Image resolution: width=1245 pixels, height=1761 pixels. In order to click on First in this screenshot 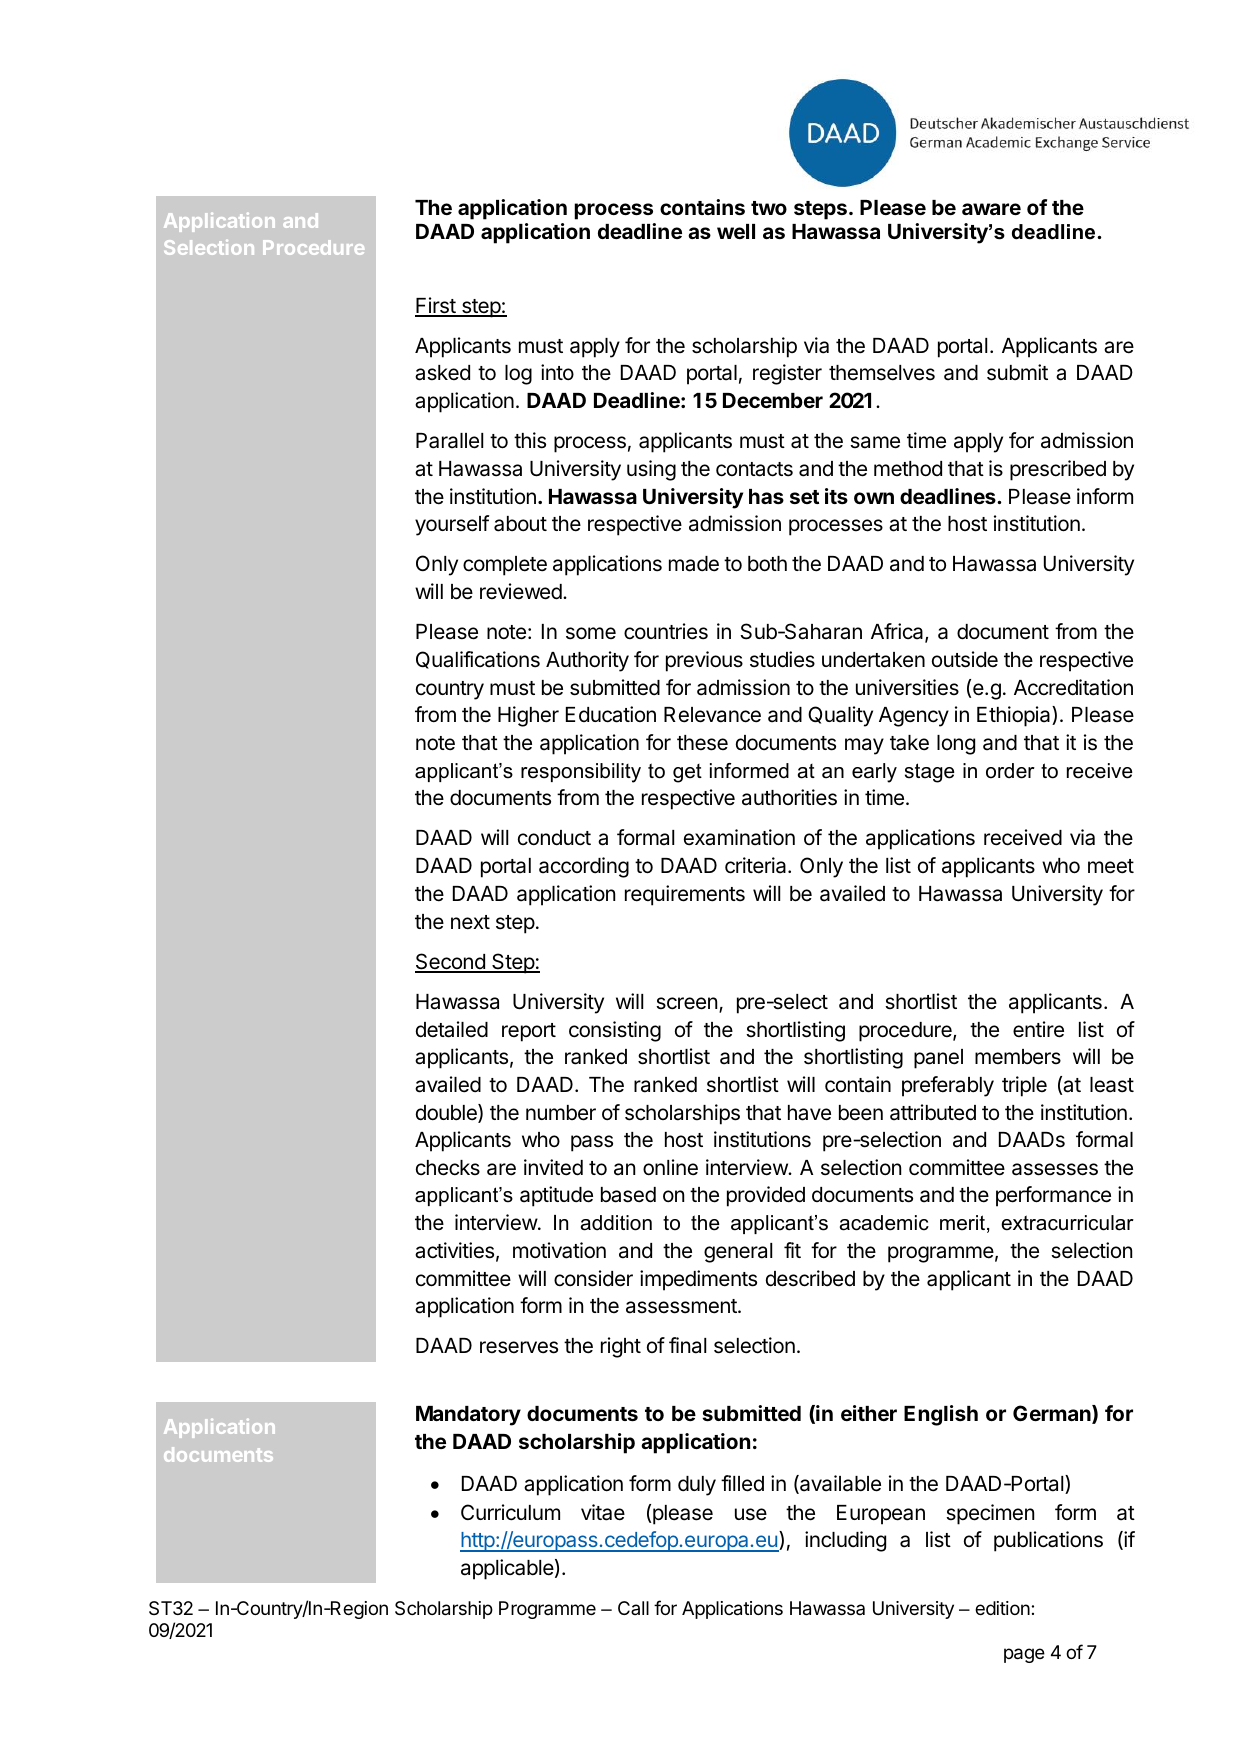, I will do `click(436, 306)`.
